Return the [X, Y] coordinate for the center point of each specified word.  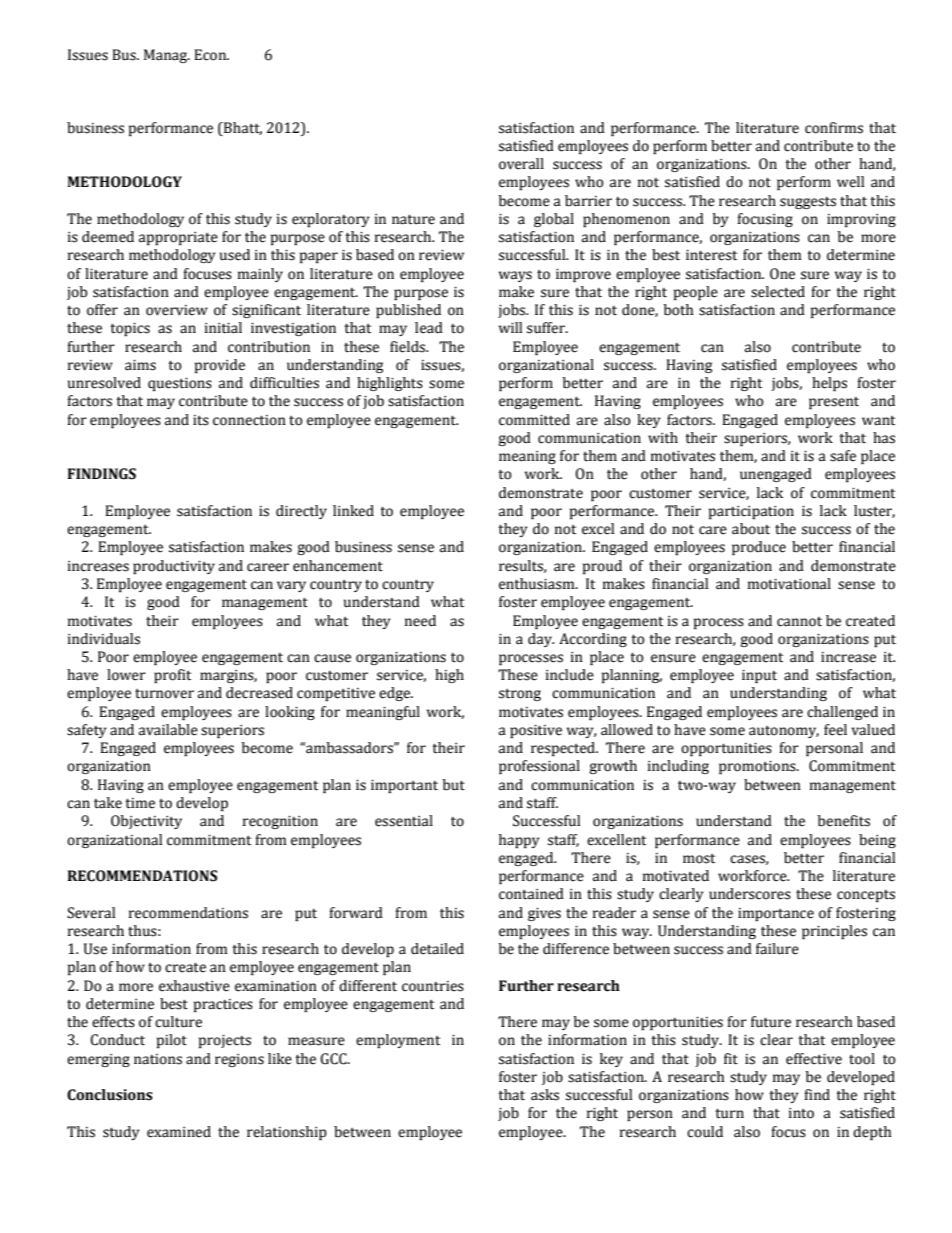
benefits [844, 821]
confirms [834, 128]
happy [519, 841]
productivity [174, 567]
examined [179, 1132]
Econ [211, 55]
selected [778, 292]
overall [521, 164]
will [510, 327]
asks [545, 1095]
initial [223, 328]
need [420, 621]
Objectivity [146, 822]
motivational [789, 584]
